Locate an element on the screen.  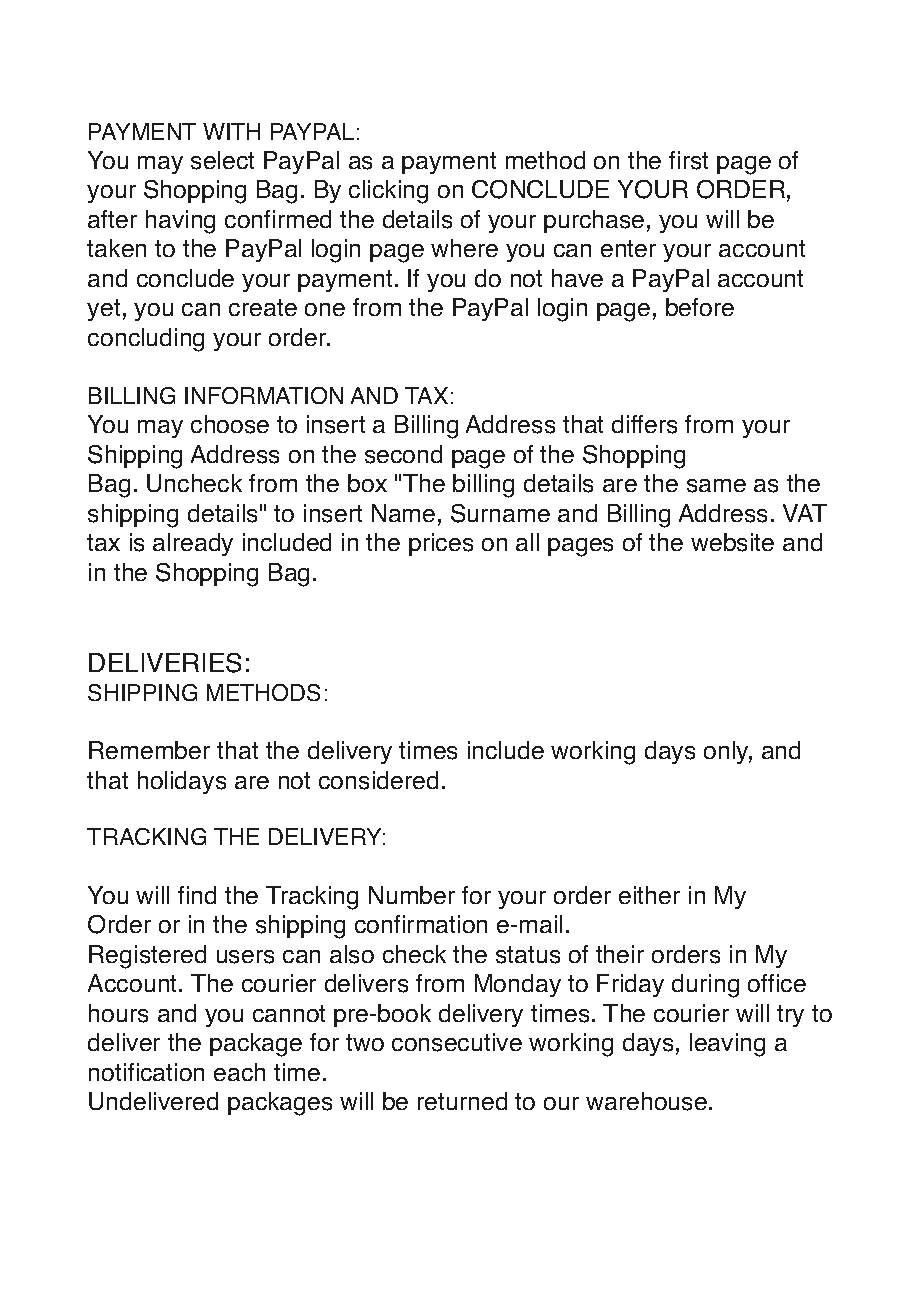
each is located at coordinates (239, 1072).
